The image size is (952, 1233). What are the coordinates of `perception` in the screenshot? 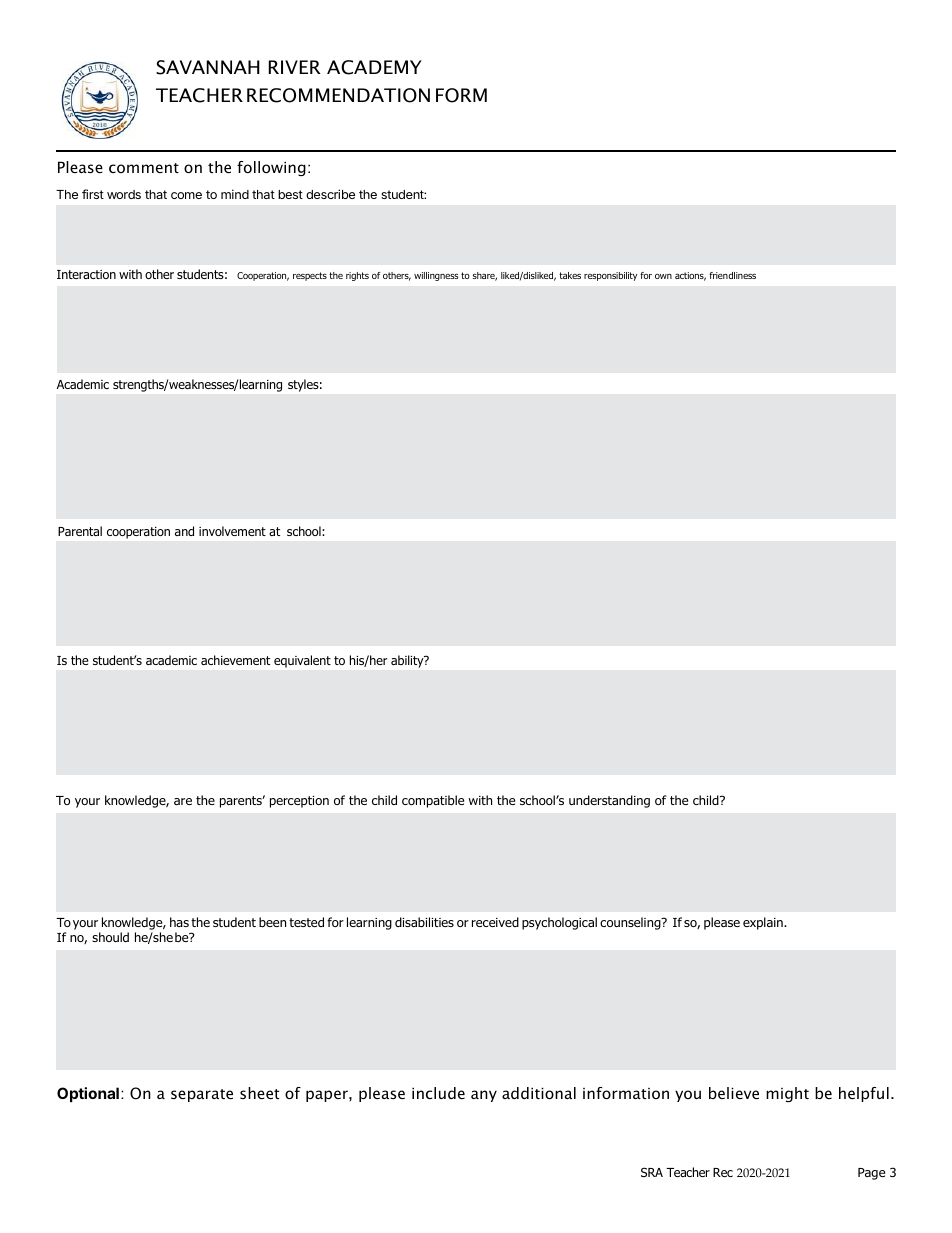 It's located at (299, 802).
